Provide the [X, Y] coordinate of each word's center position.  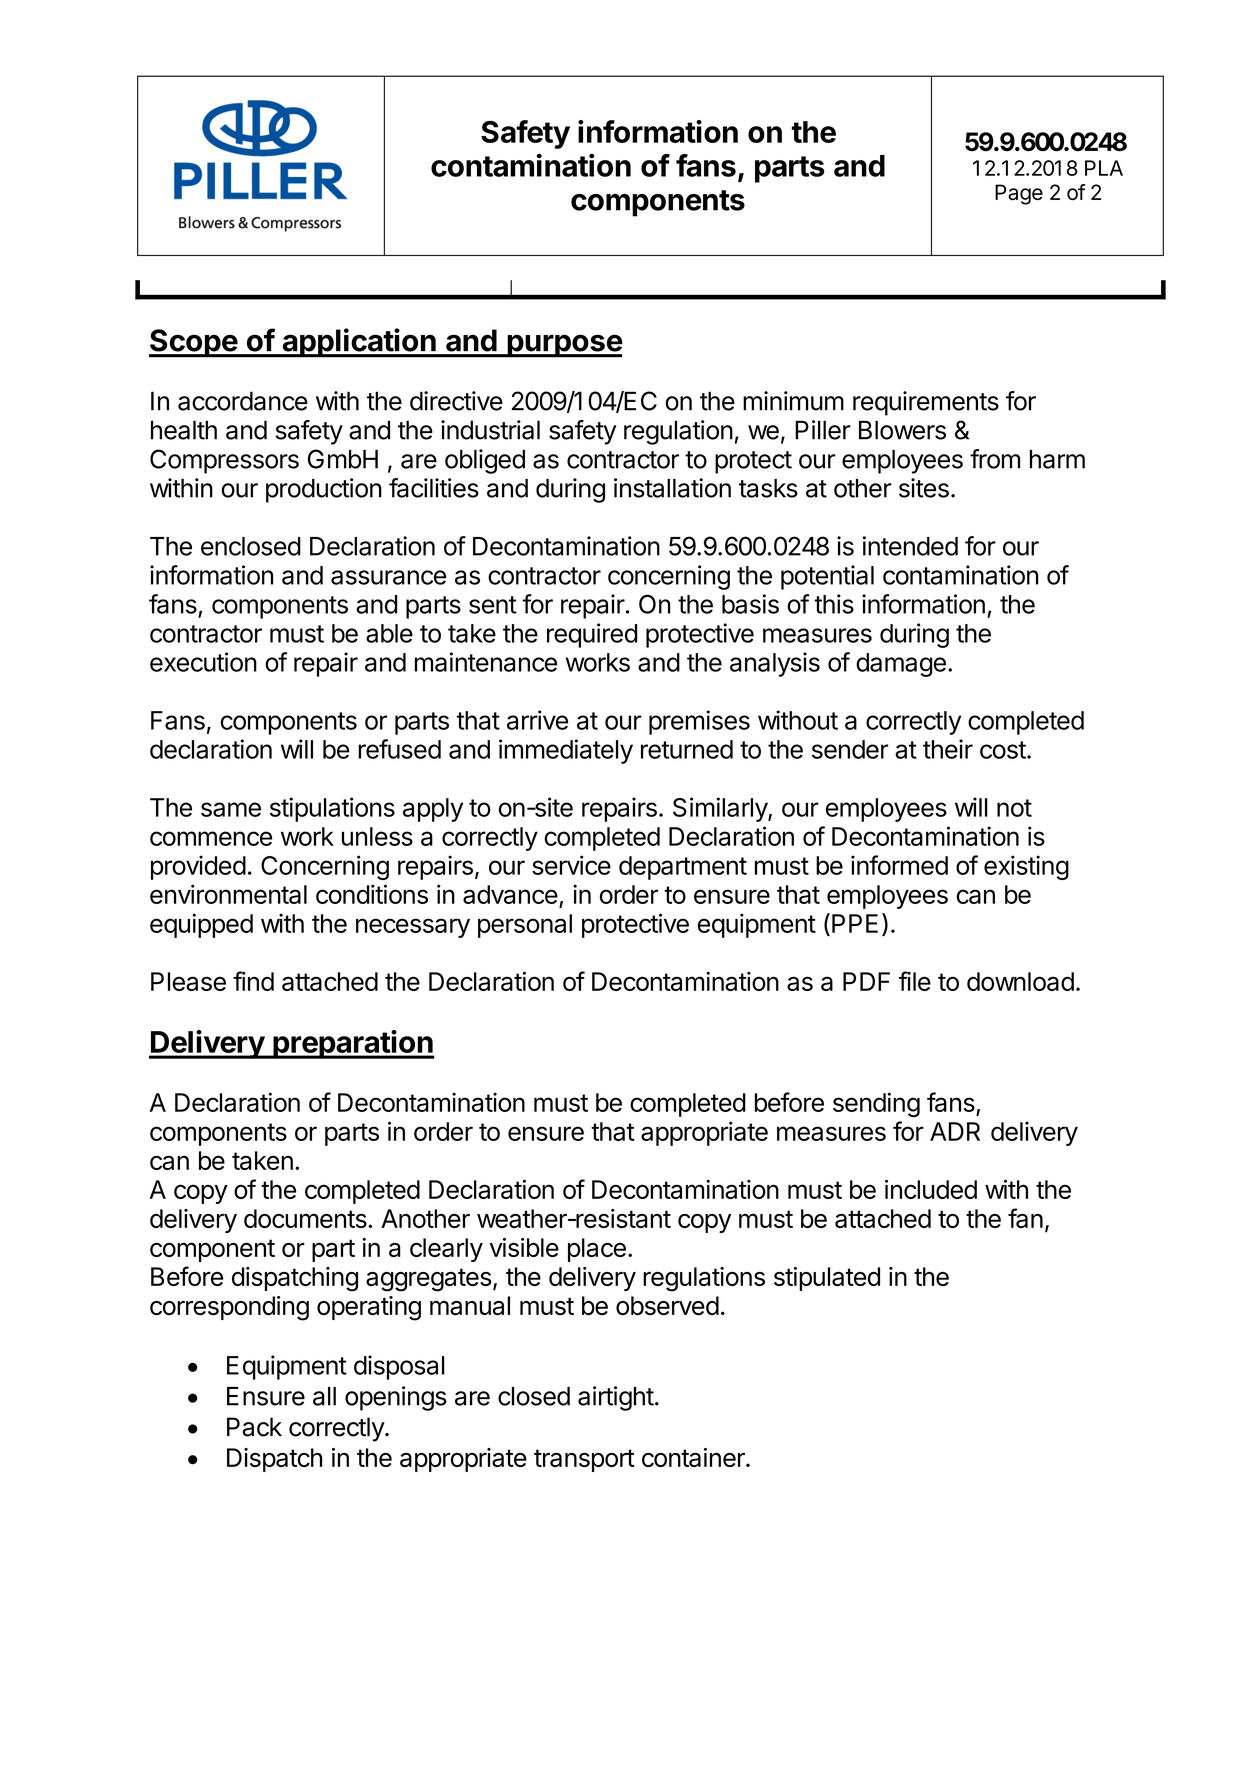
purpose [564, 346]
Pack [254, 1427]
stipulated [827, 1279]
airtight [616, 1398]
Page [1019, 194]
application [359, 343]
